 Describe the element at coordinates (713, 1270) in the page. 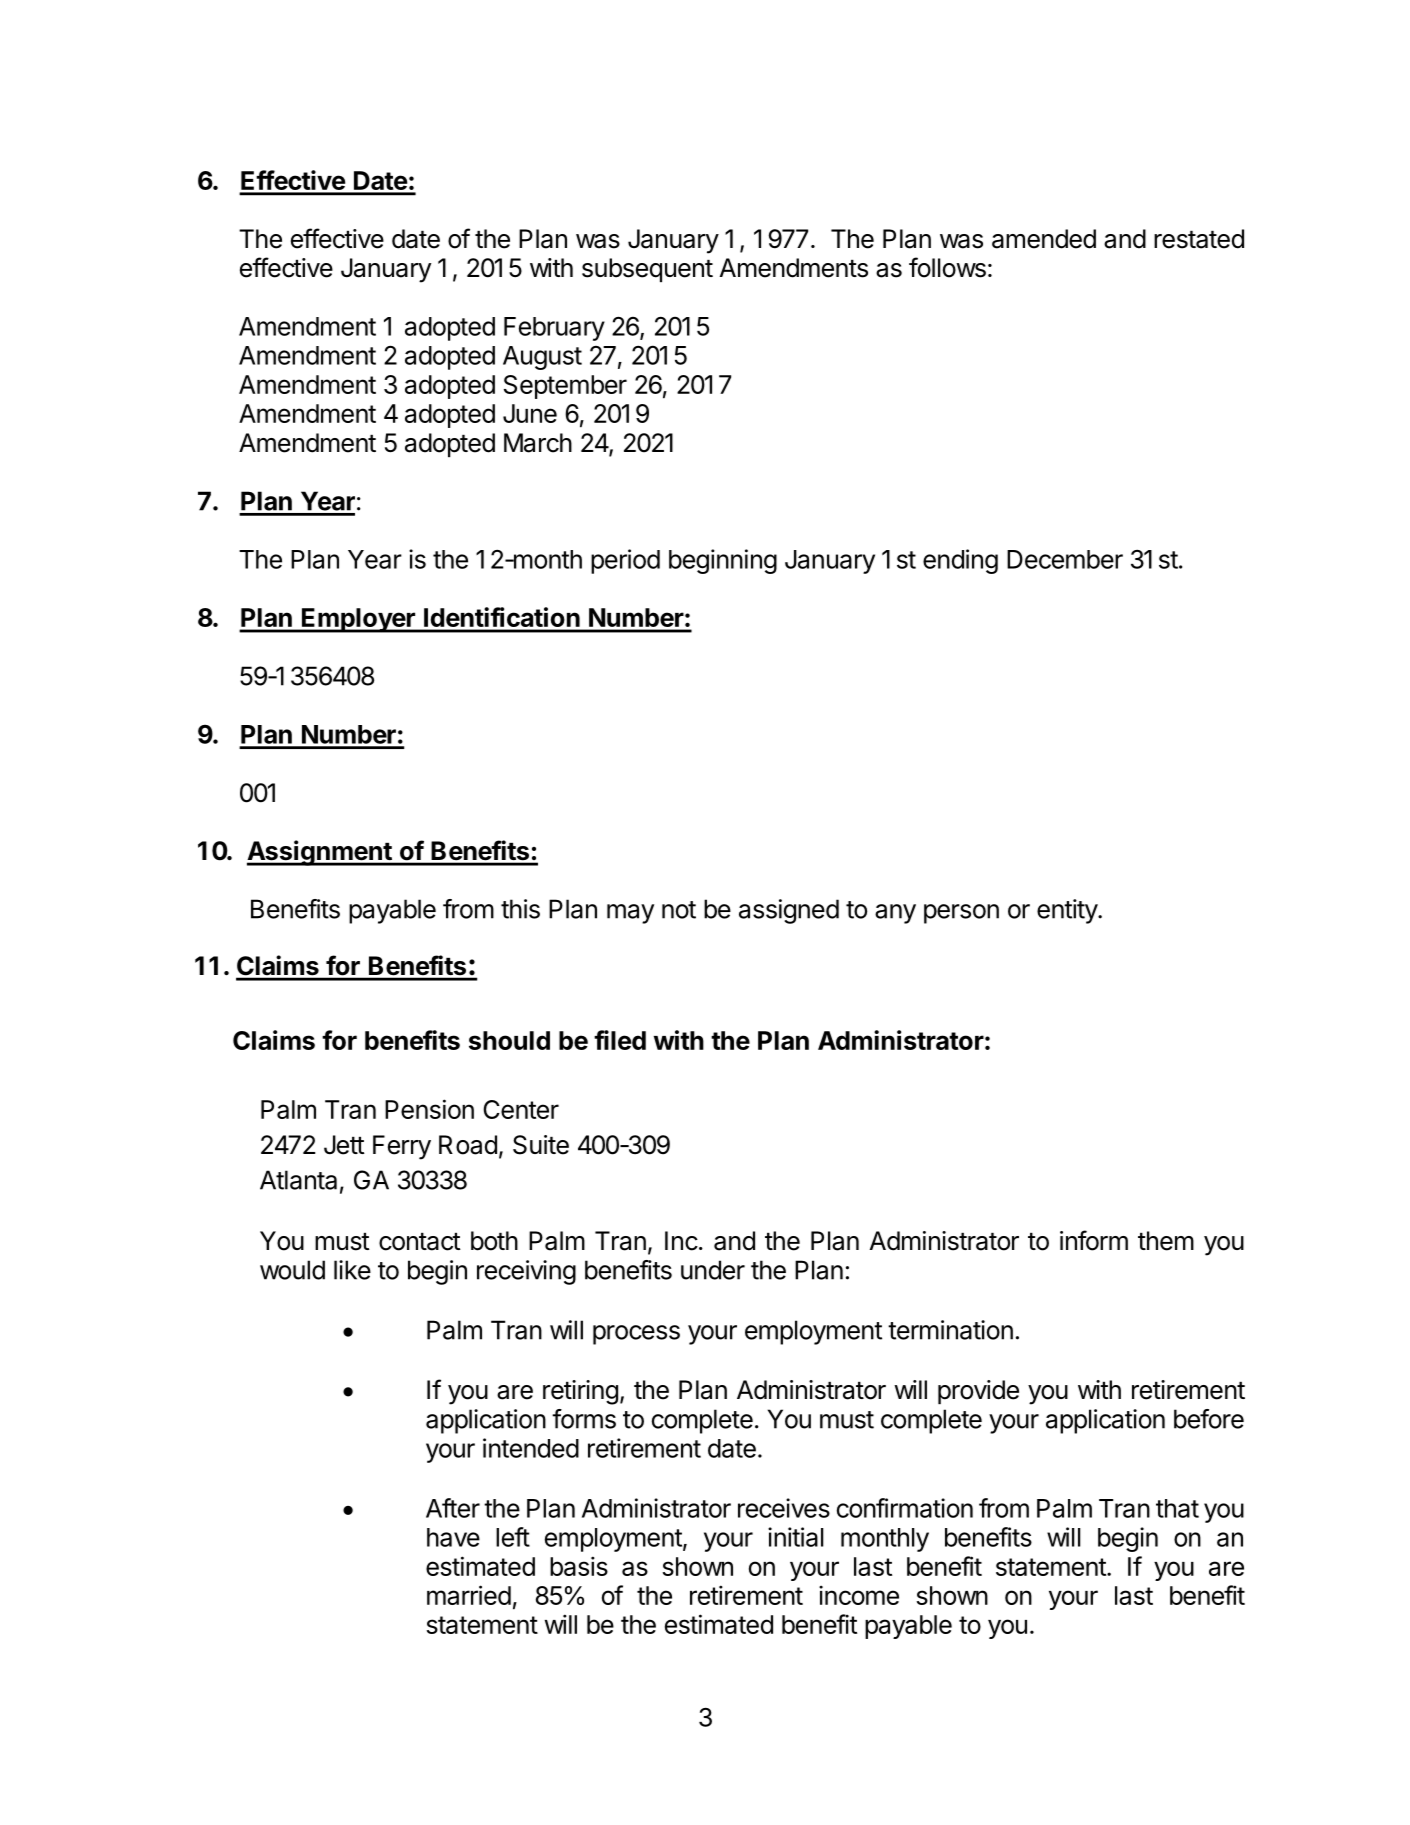

I see `under` at that location.
